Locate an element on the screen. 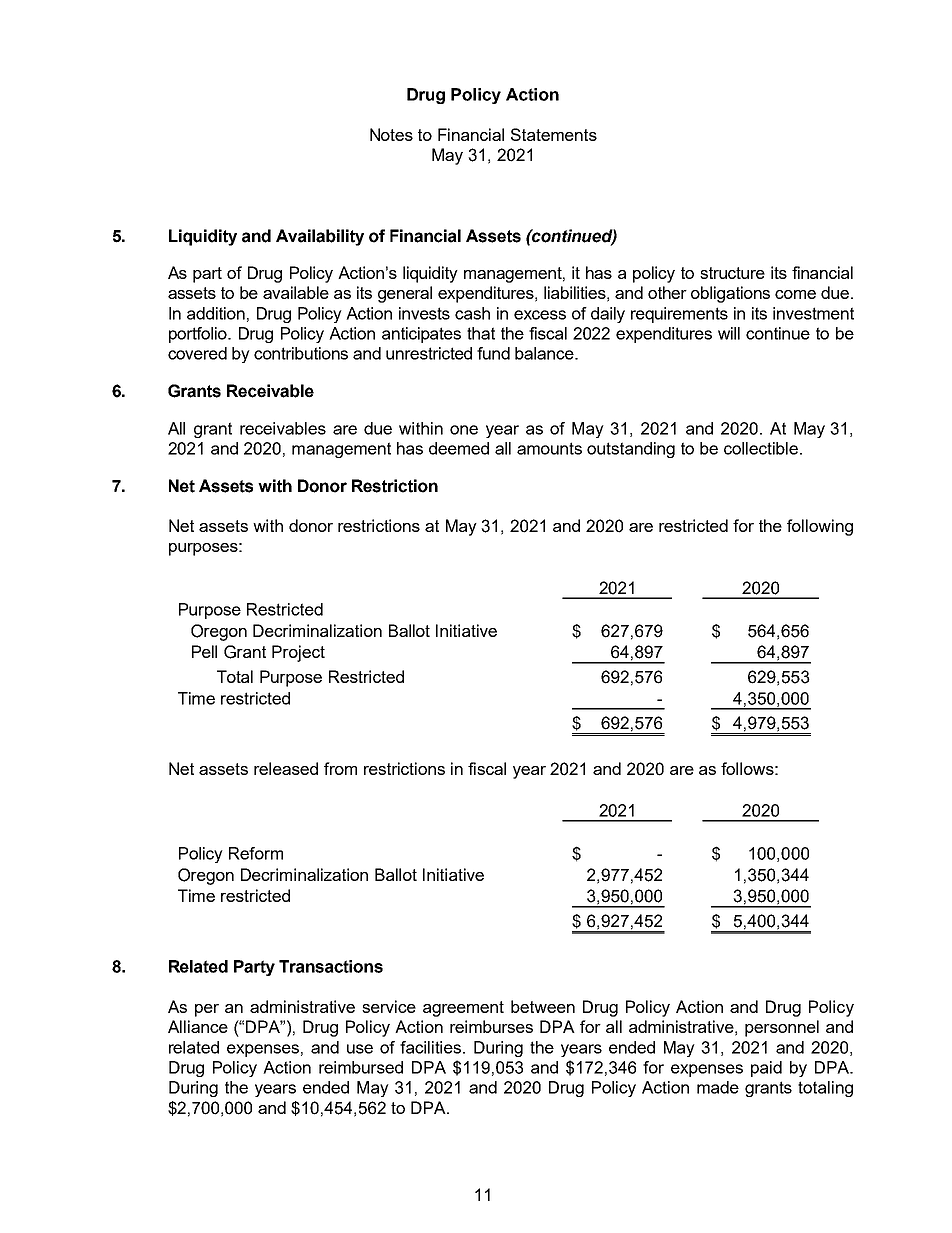 The width and height of the screenshot is (952, 1233). Availability is located at coordinates (320, 237).
